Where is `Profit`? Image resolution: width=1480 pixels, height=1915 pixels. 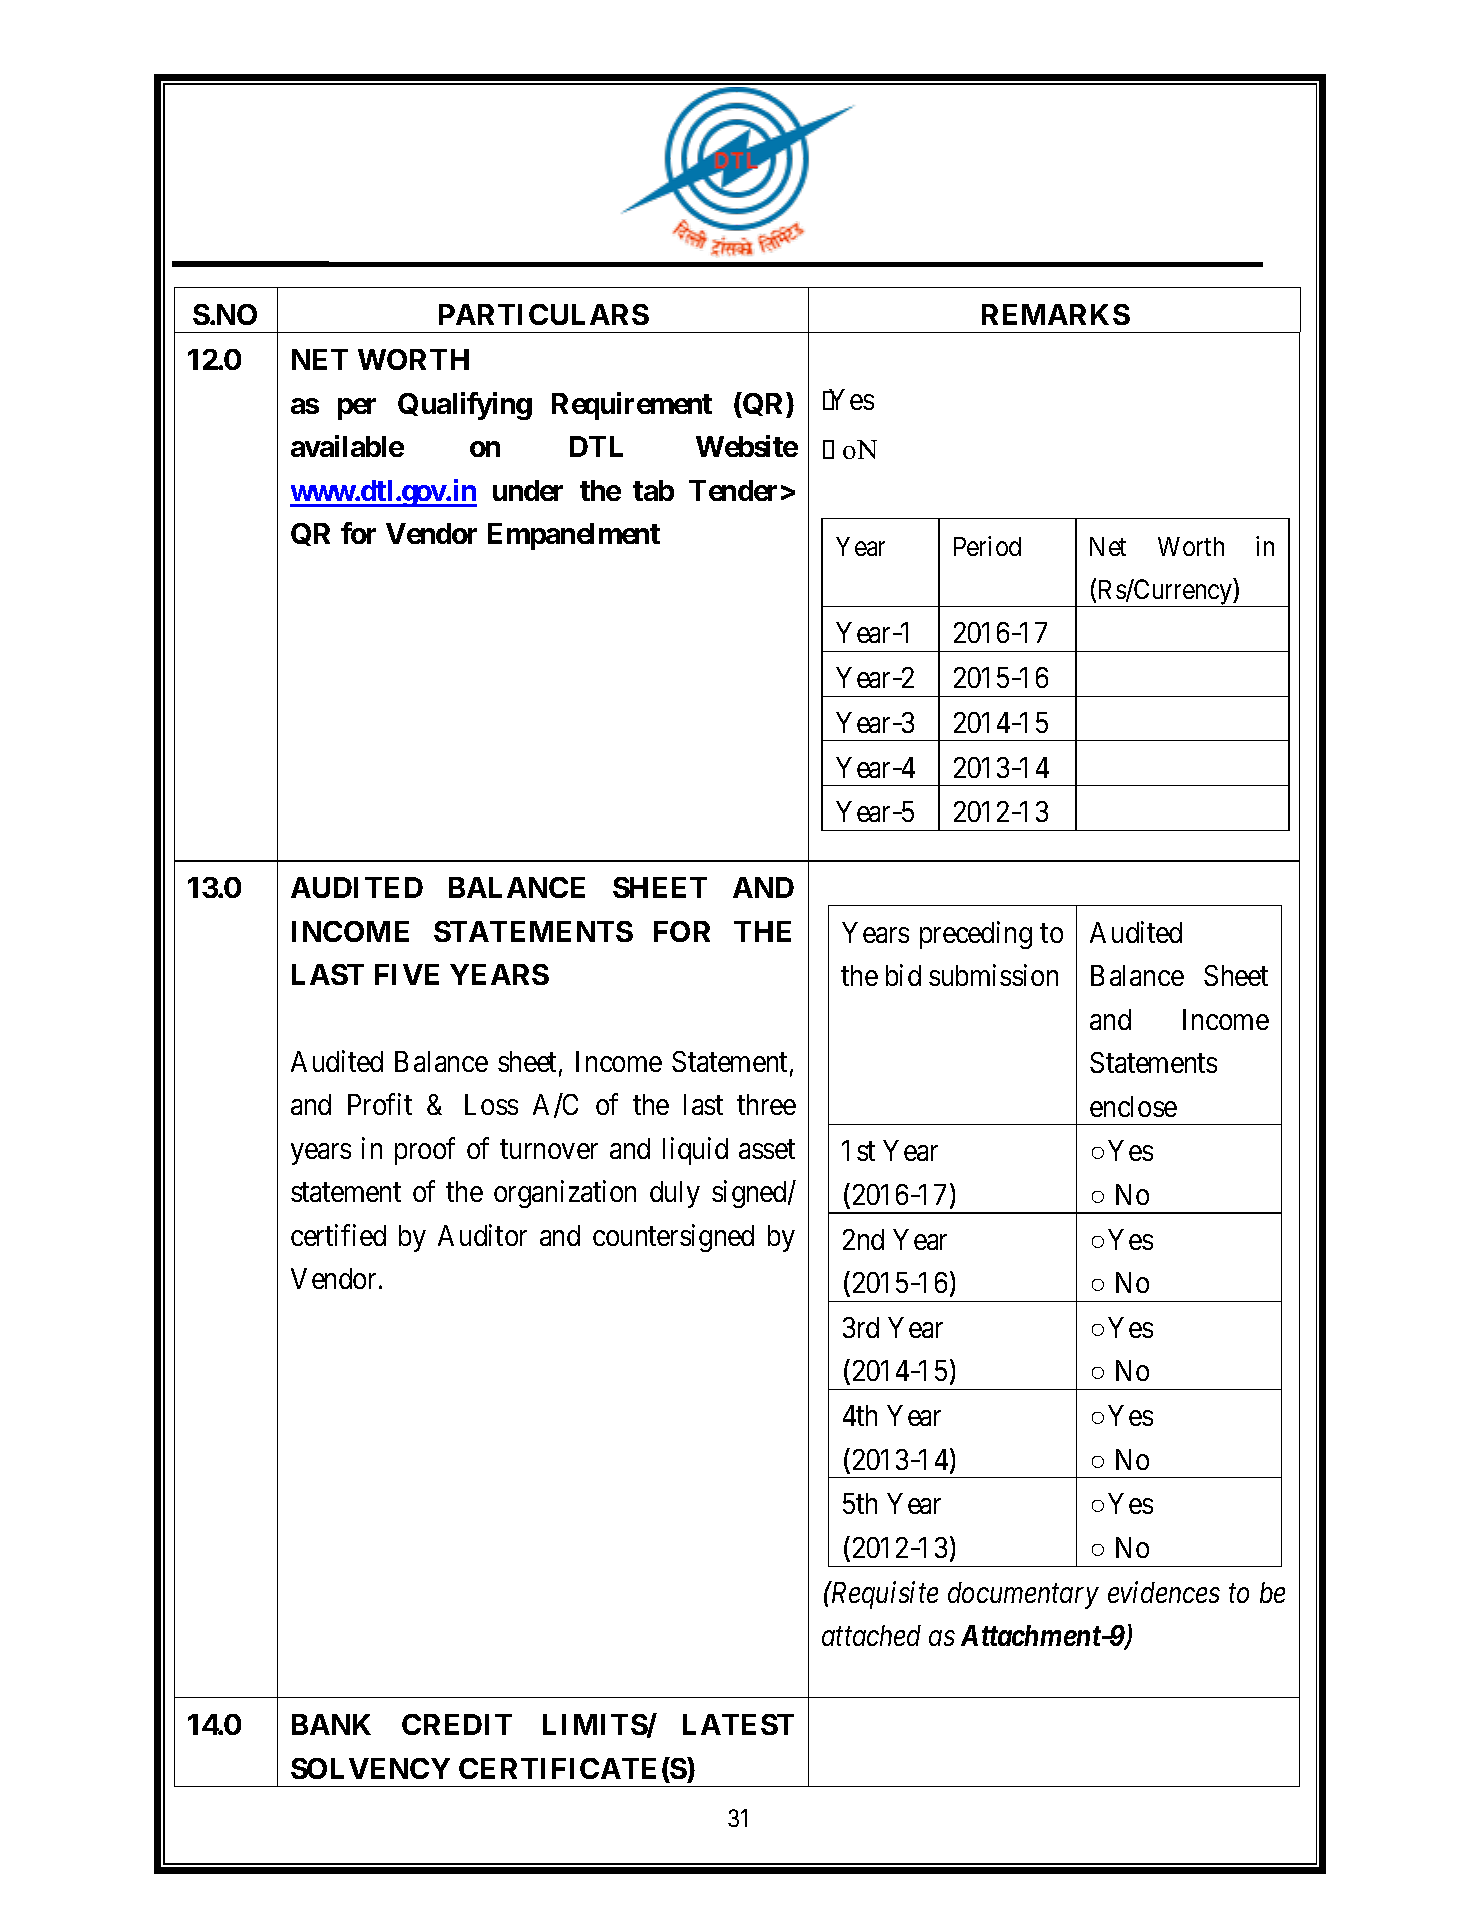
Profit is located at coordinates (380, 1104).
